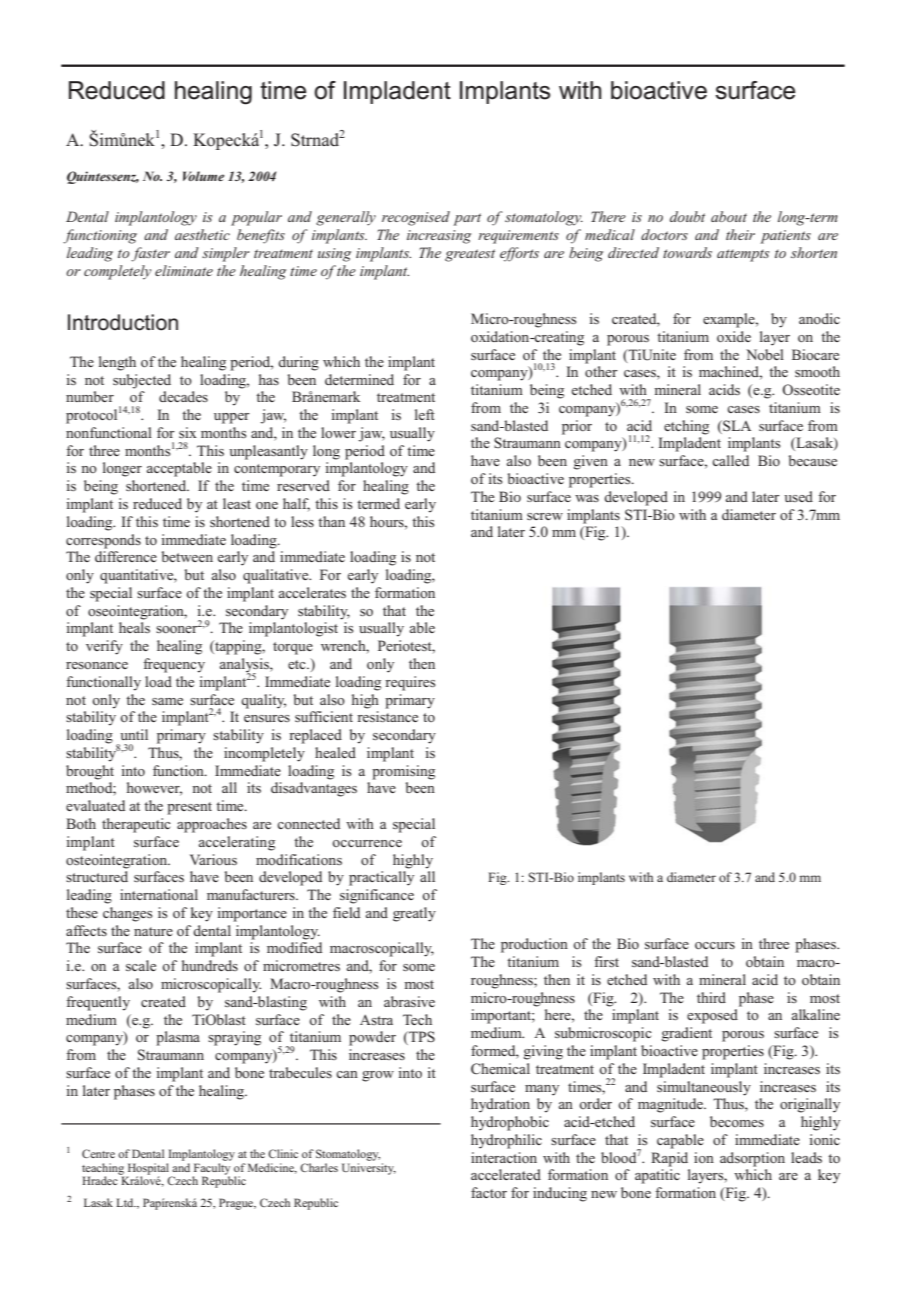 The width and height of the image is (924, 1308). What do you see at coordinates (149, 1170) in the image?
I see `Hospital` at bounding box center [149, 1170].
